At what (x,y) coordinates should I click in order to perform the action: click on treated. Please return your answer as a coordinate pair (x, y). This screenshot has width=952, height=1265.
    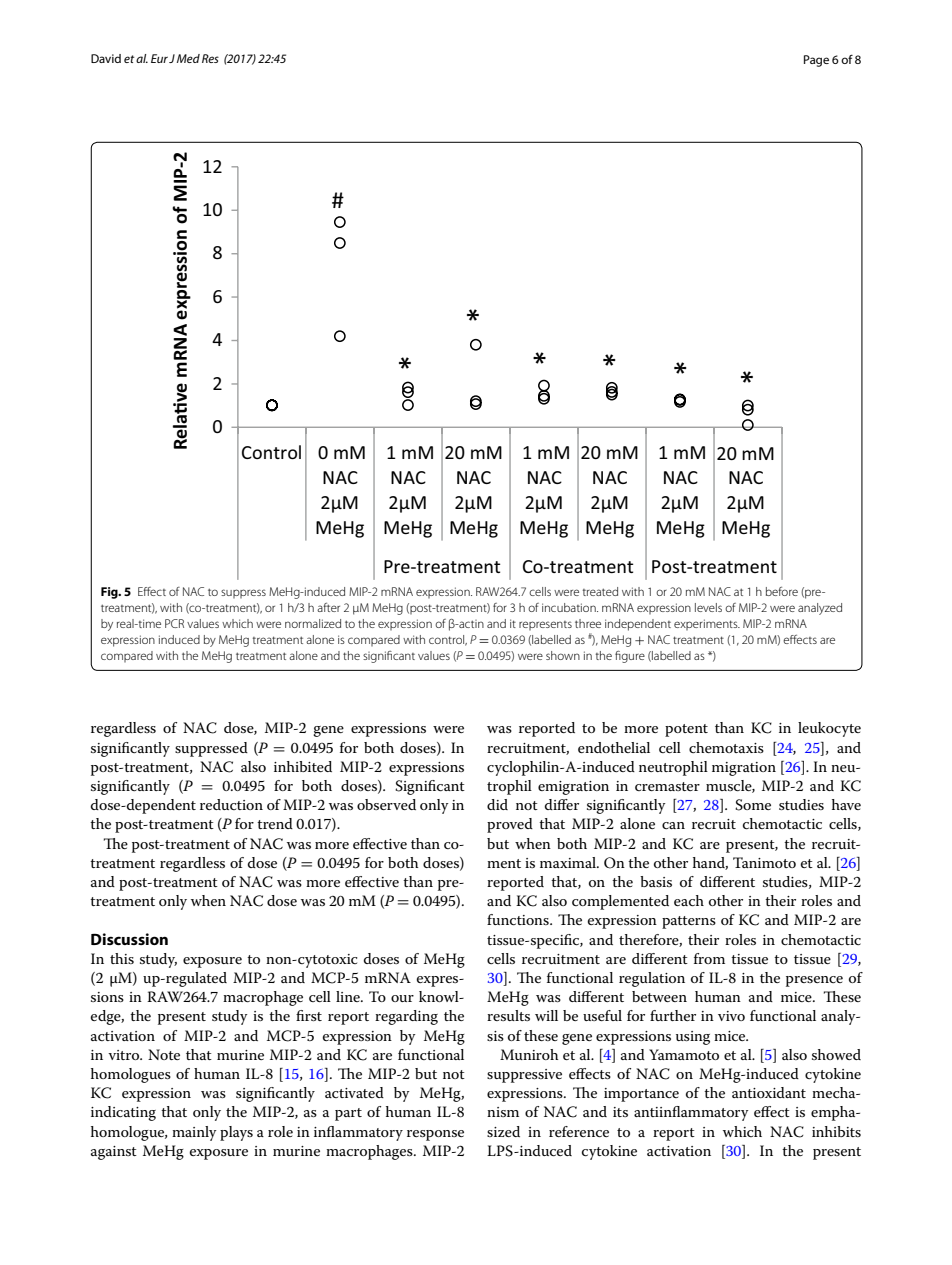
    Looking at the image, I should click on (600, 591).
